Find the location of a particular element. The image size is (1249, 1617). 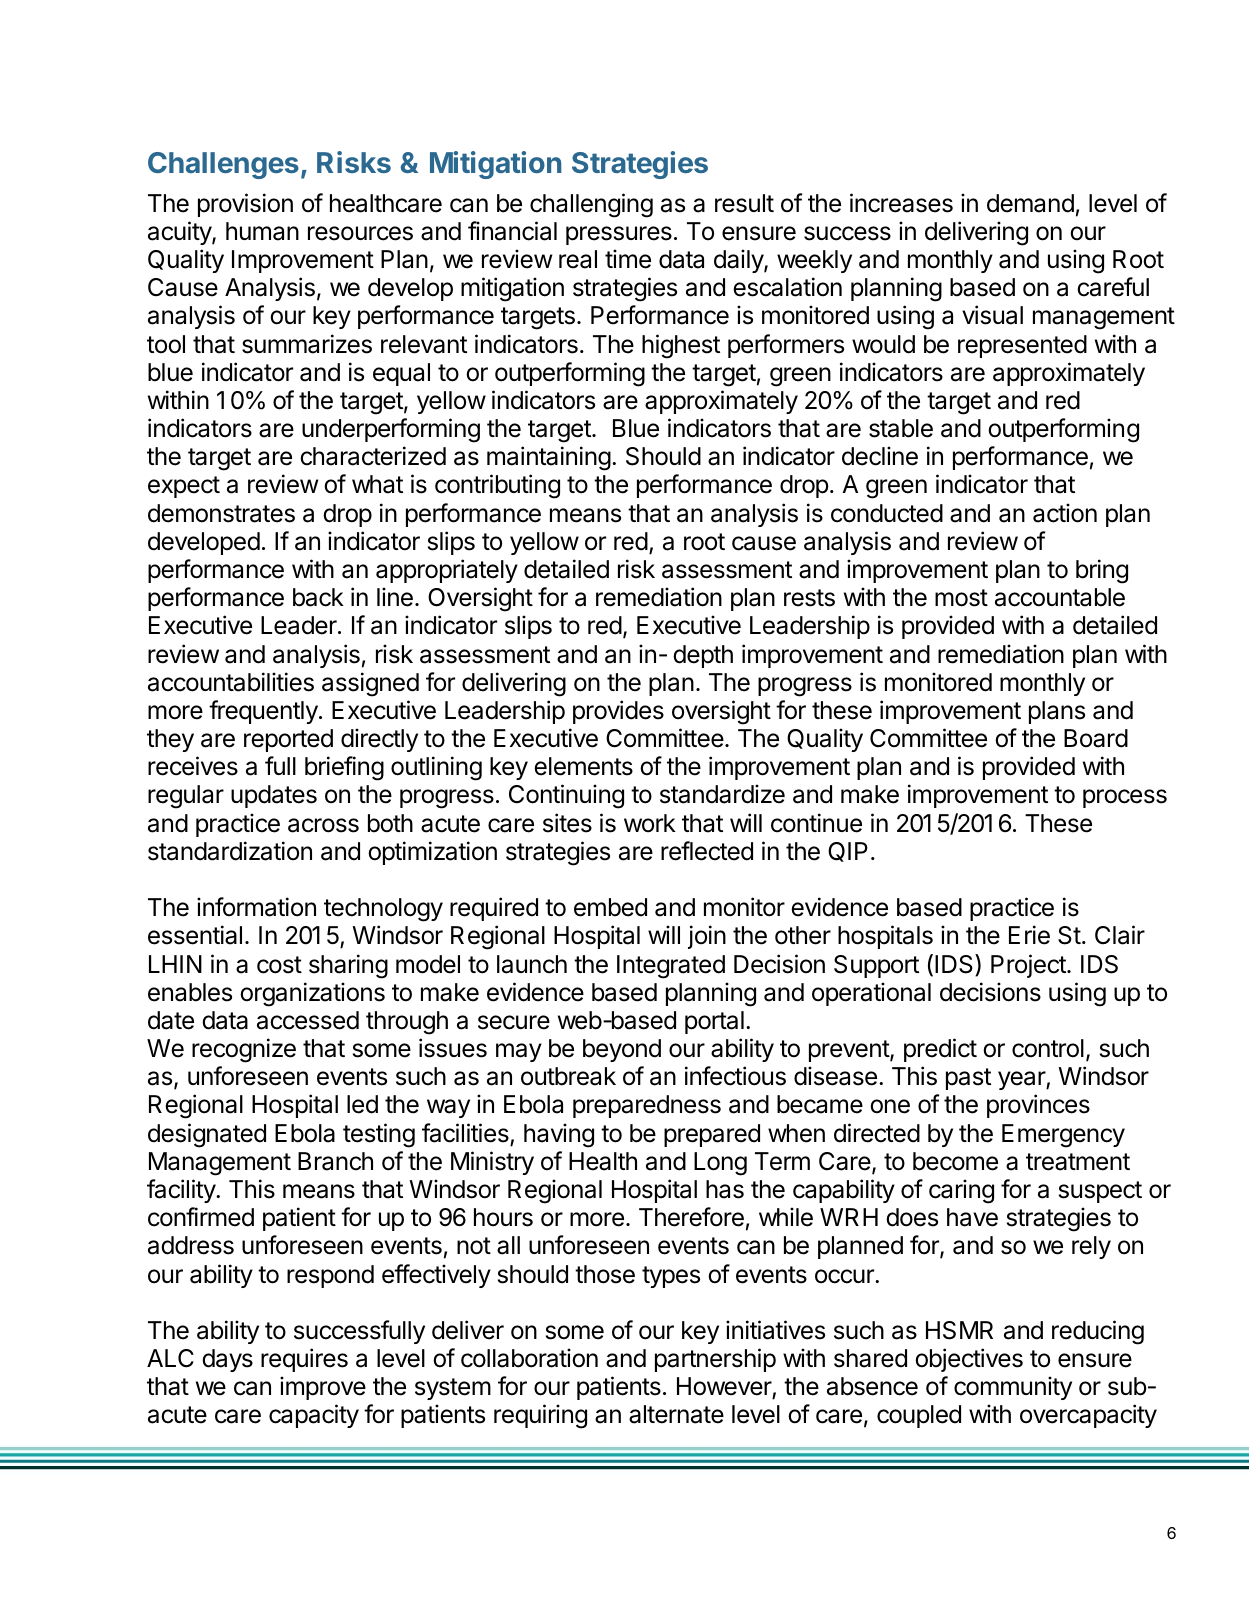

organizations is located at coordinates (312, 994).
